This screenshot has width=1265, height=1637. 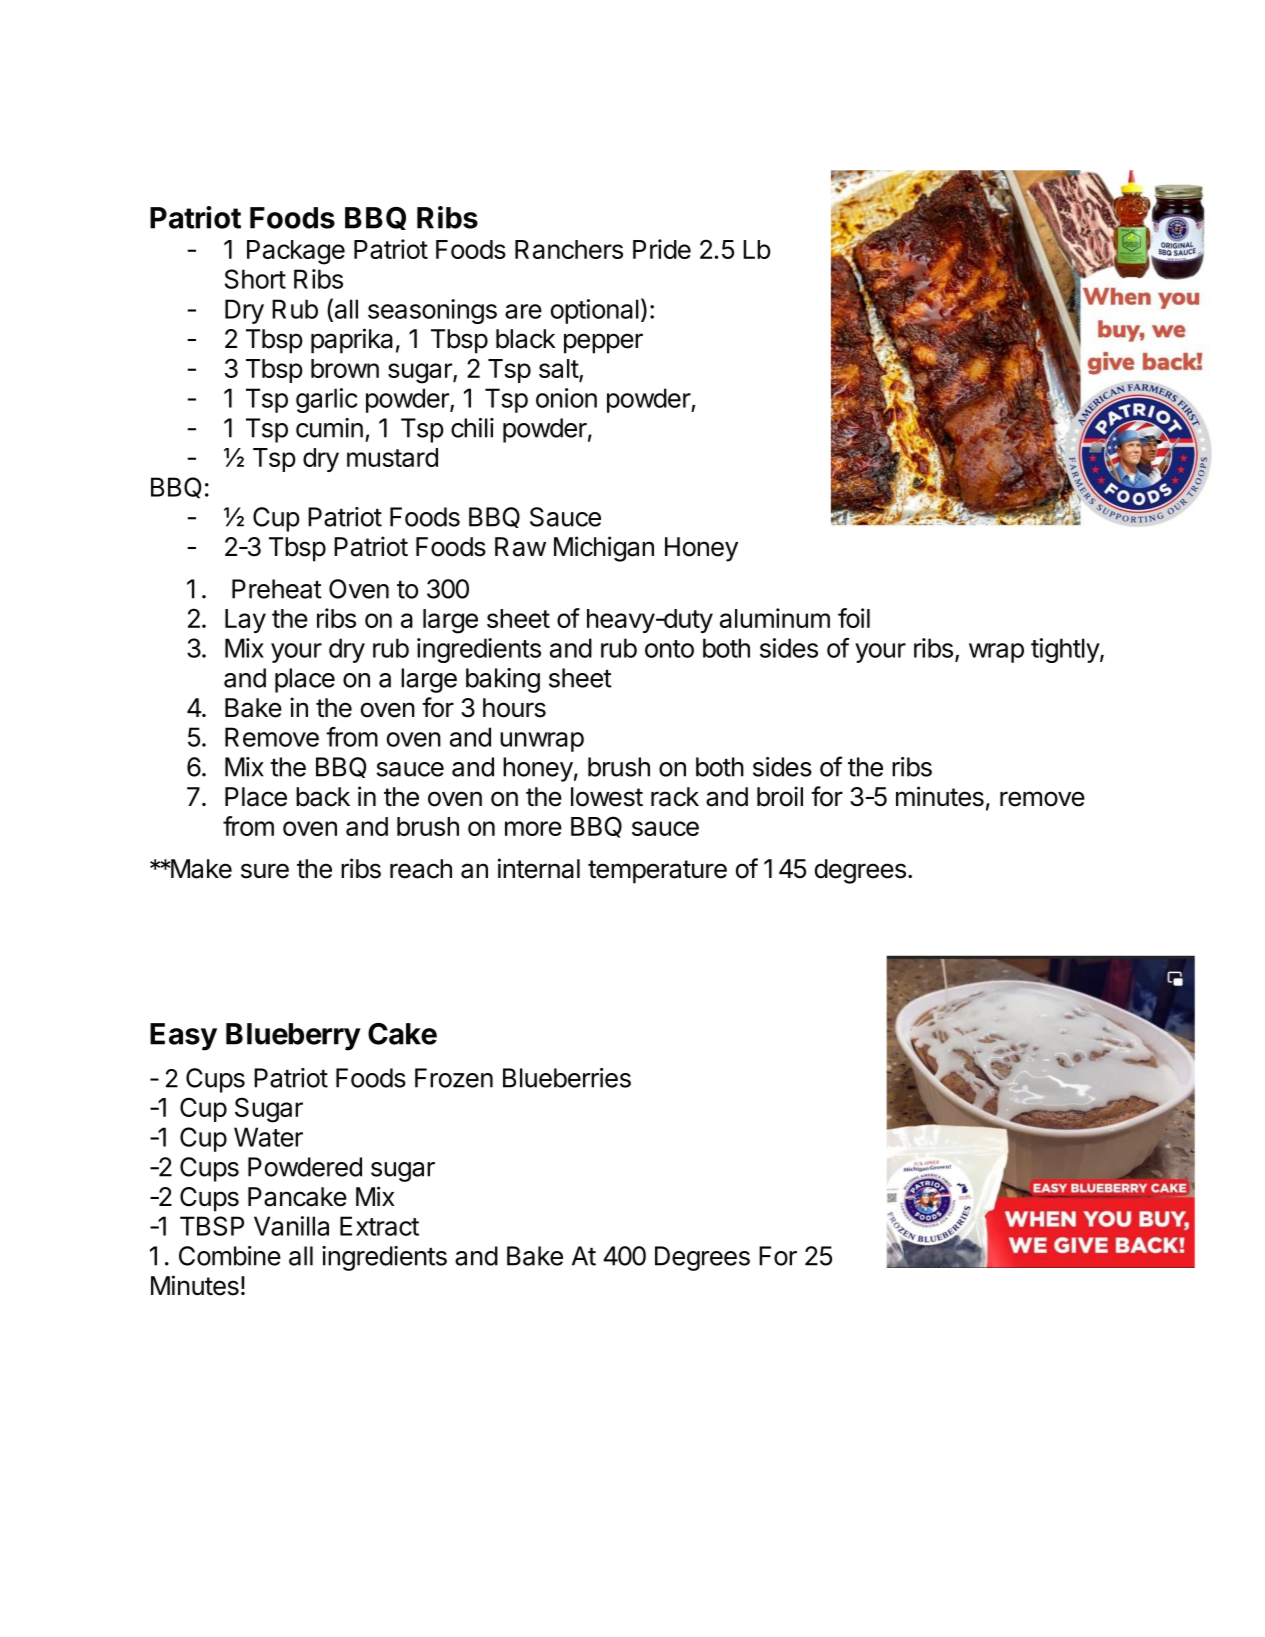 What do you see at coordinates (265, 871) in the screenshot?
I see `sure` at bounding box center [265, 871].
